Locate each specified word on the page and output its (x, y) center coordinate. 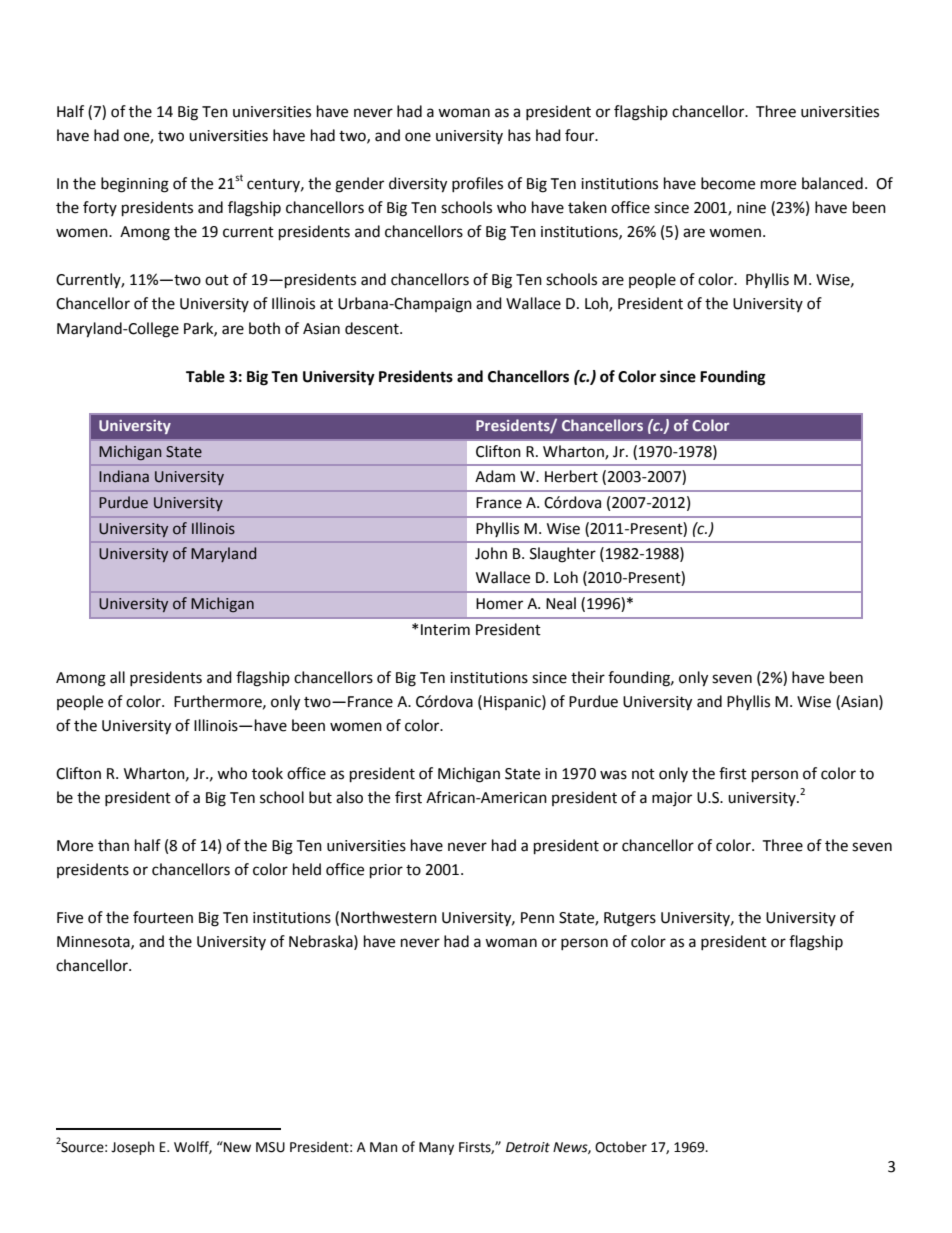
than (113, 845)
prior (386, 871)
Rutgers (630, 919)
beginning (135, 185)
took (267, 773)
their (588, 677)
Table (205, 376)
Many (436, 1148)
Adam (495, 476)
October (621, 1147)
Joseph (132, 1148)
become (728, 183)
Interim (445, 630)
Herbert (571, 476)
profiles (477, 184)
